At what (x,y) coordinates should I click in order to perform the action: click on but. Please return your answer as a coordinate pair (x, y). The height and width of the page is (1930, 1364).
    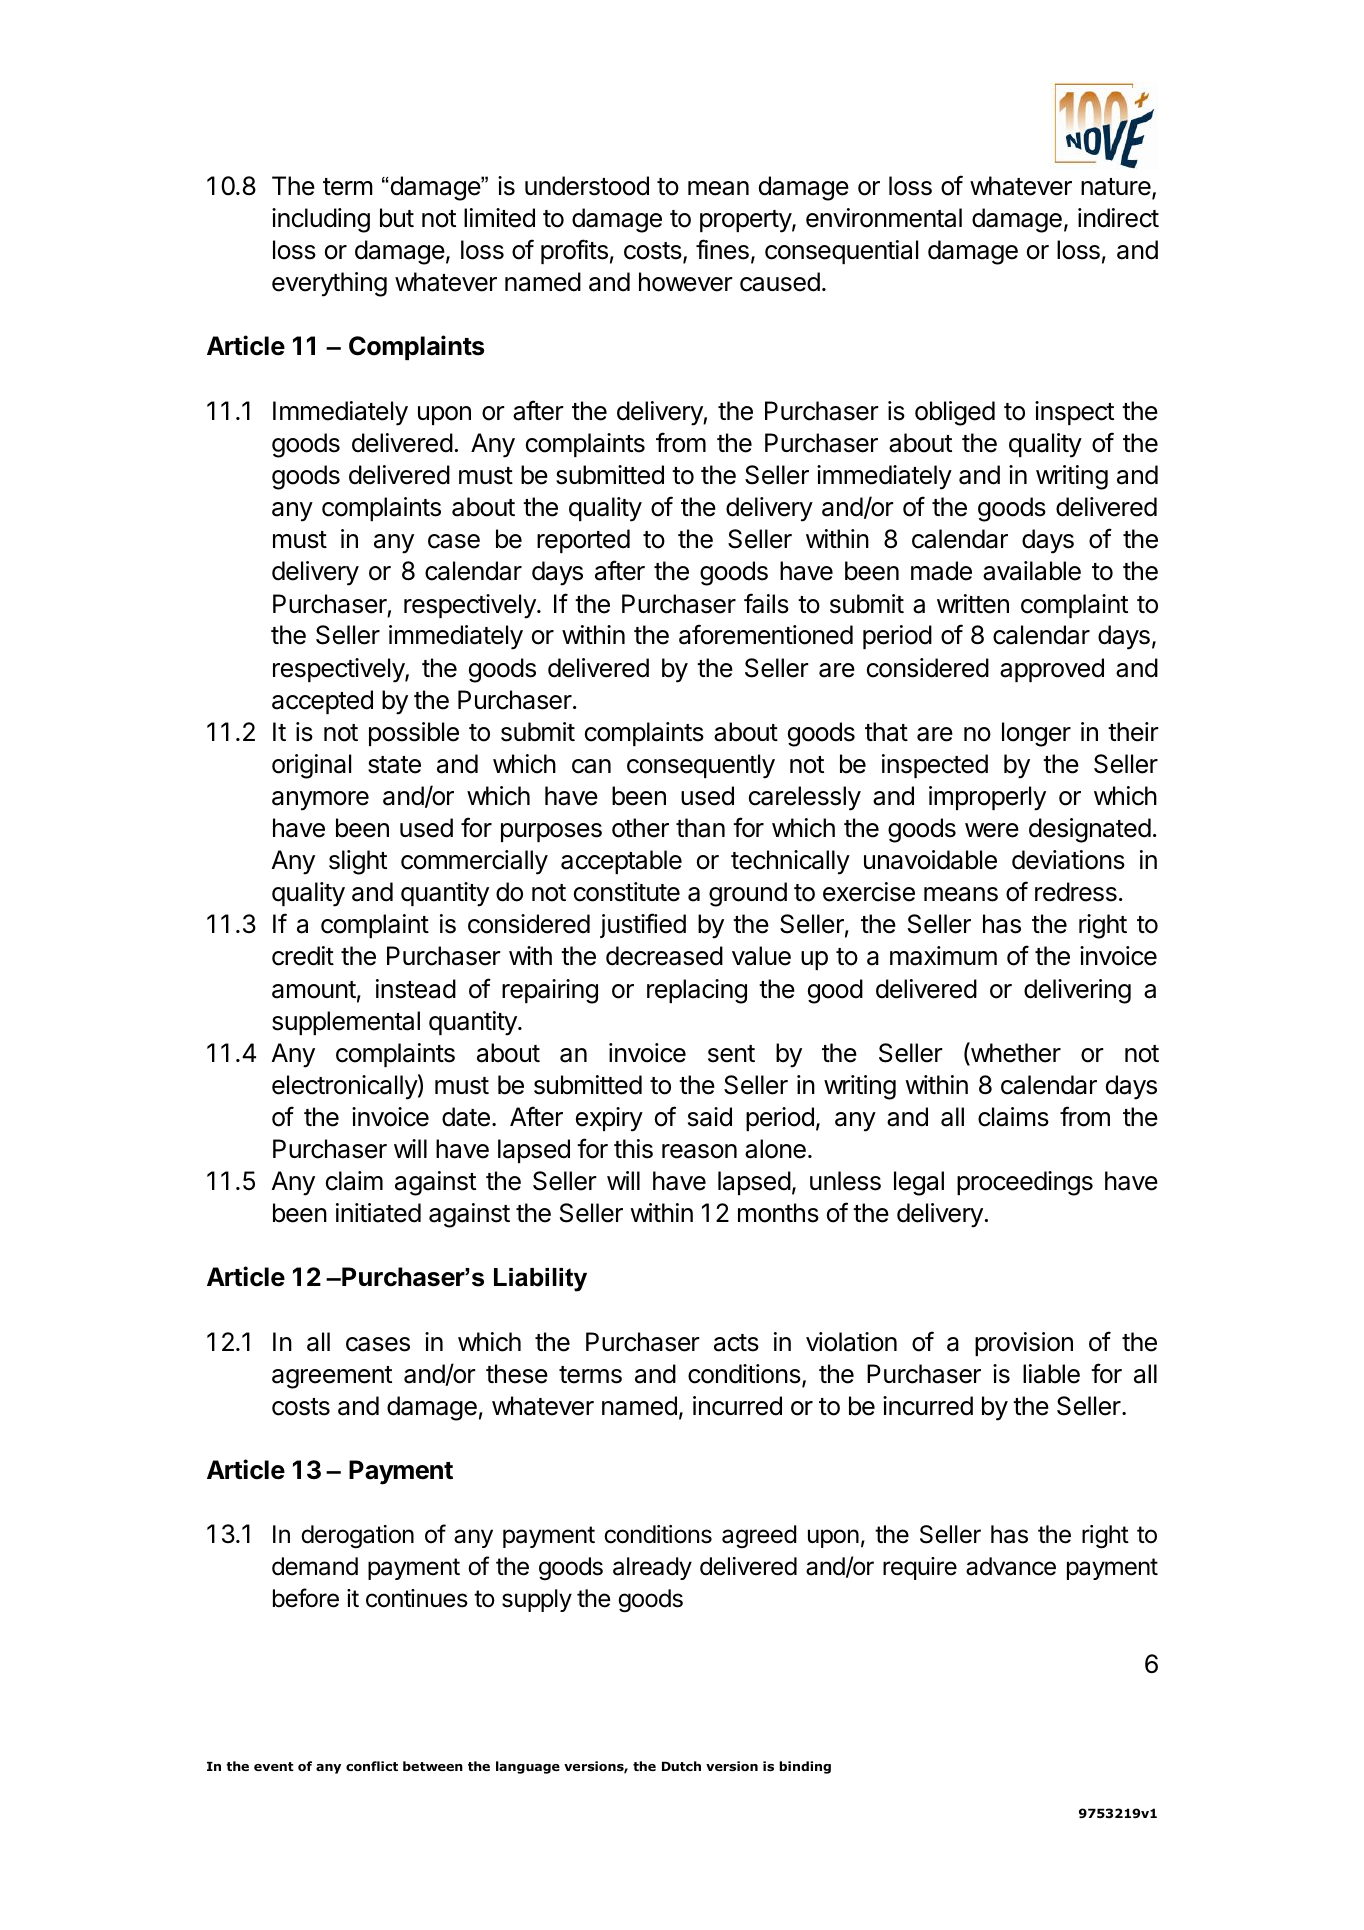
    Looking at the image, I should click on (397, 218).
